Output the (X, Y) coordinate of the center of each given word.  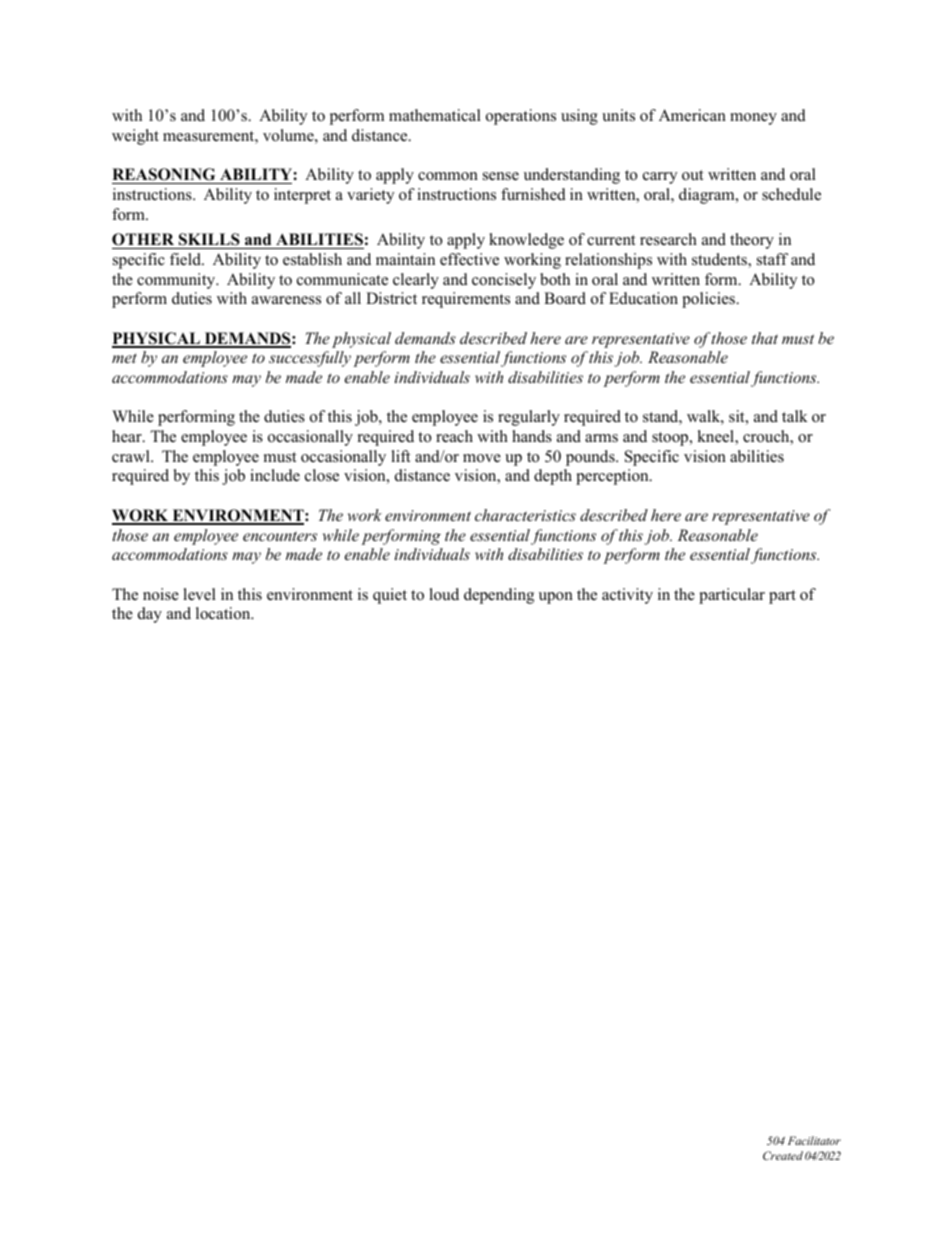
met (124, 358)
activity (627, 596)
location (224, 613)
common (448, 176)
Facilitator (814, 1140)
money (753, 119)
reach (454, 436)
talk (795, 416)
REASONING (165, 176)
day (150, 615)
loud (444, 594)
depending (499, 596)
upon (556, 598)
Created (783, 1155)
